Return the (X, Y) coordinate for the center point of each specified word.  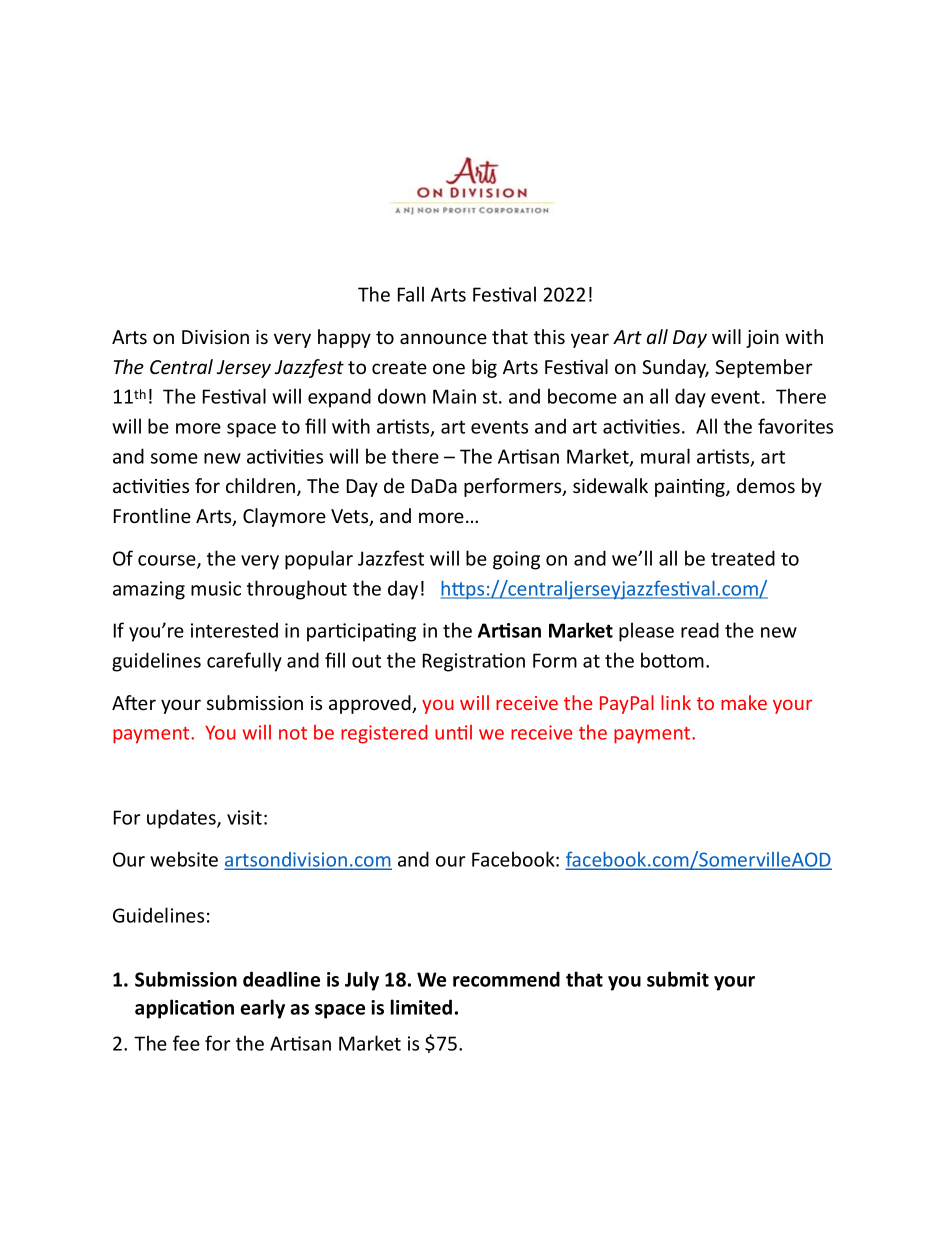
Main (454, 396)
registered (384, 734)
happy (344, 338)
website (184, 859)
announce (443, 338)
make (744, 702)
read (700, 630)
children (262, 487)
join (762, 339)
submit (678, 979)
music (216, 588)
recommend (506, 979)
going (516, 560)
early (262, 1009)
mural (665, 456)
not (293, 733)
